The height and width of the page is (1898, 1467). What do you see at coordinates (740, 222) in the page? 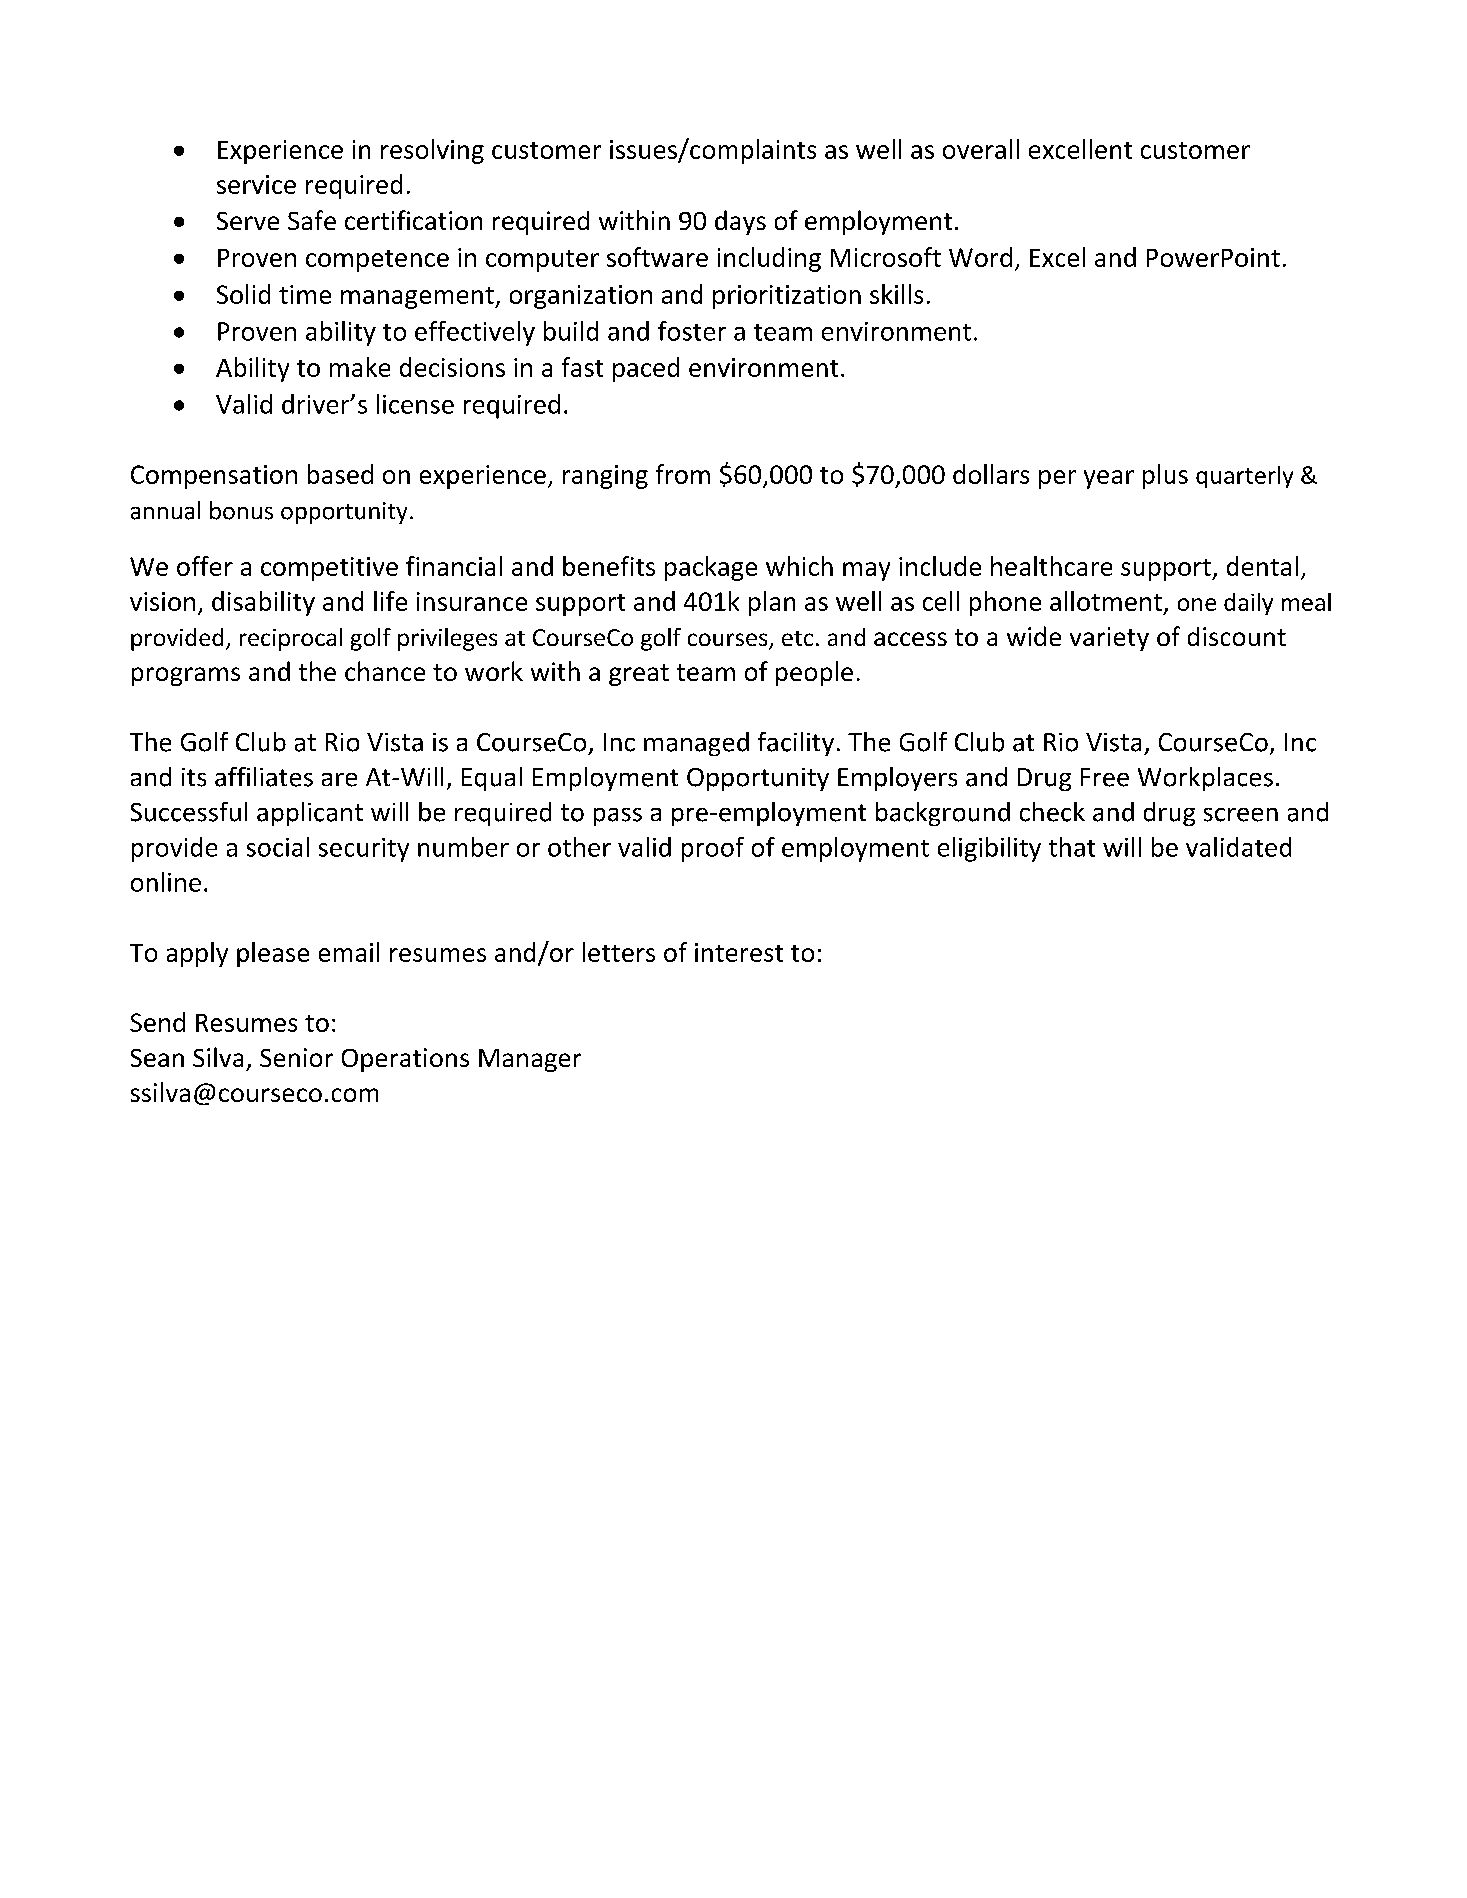
I see `days` at bounding box center [740, 222].
